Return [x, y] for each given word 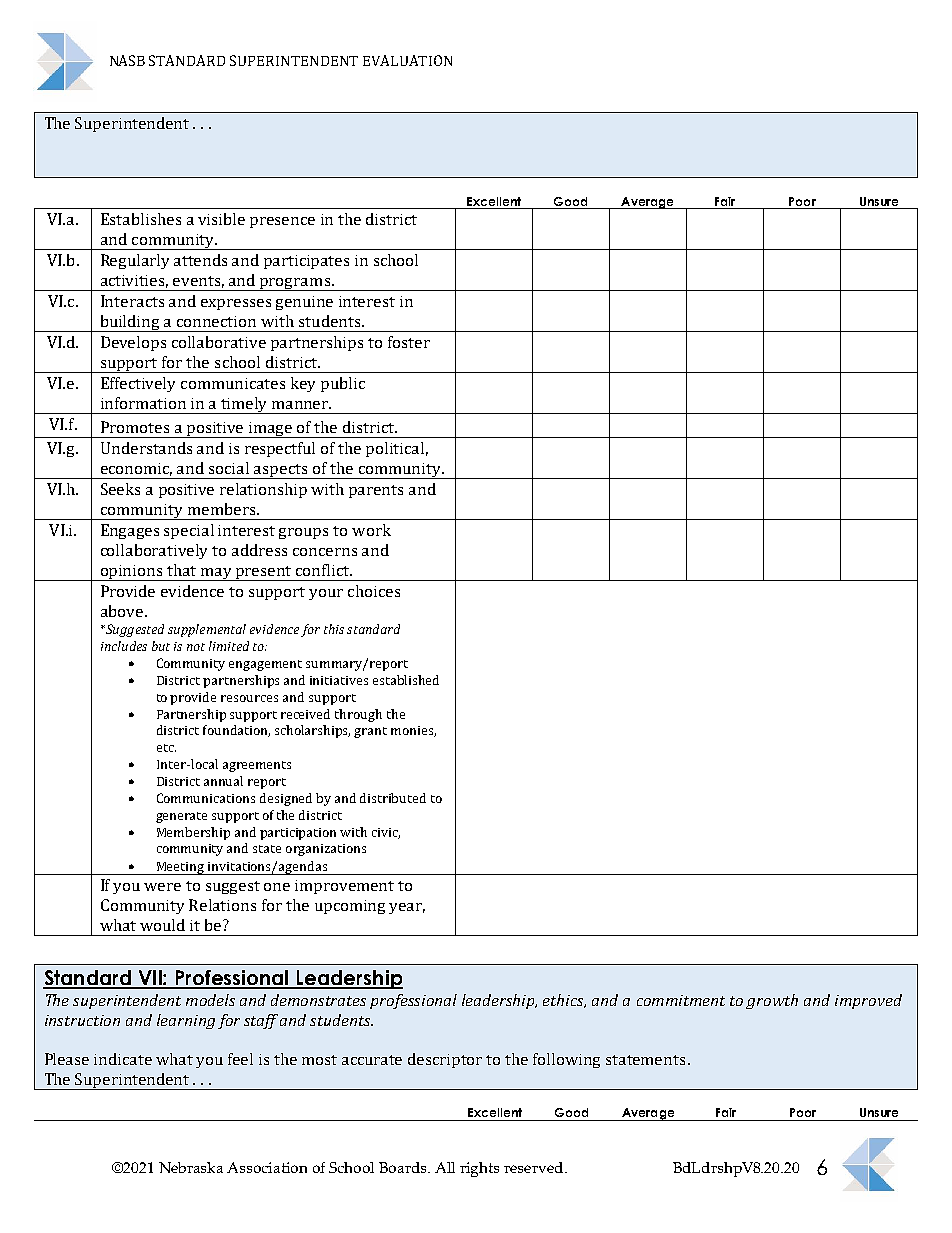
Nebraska [191, 1167]
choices [374, 591]
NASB [127, 60]
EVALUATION [407, 60]
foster [409, 342]
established [406, 680]
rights [479, 1169]
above [122, 611]
